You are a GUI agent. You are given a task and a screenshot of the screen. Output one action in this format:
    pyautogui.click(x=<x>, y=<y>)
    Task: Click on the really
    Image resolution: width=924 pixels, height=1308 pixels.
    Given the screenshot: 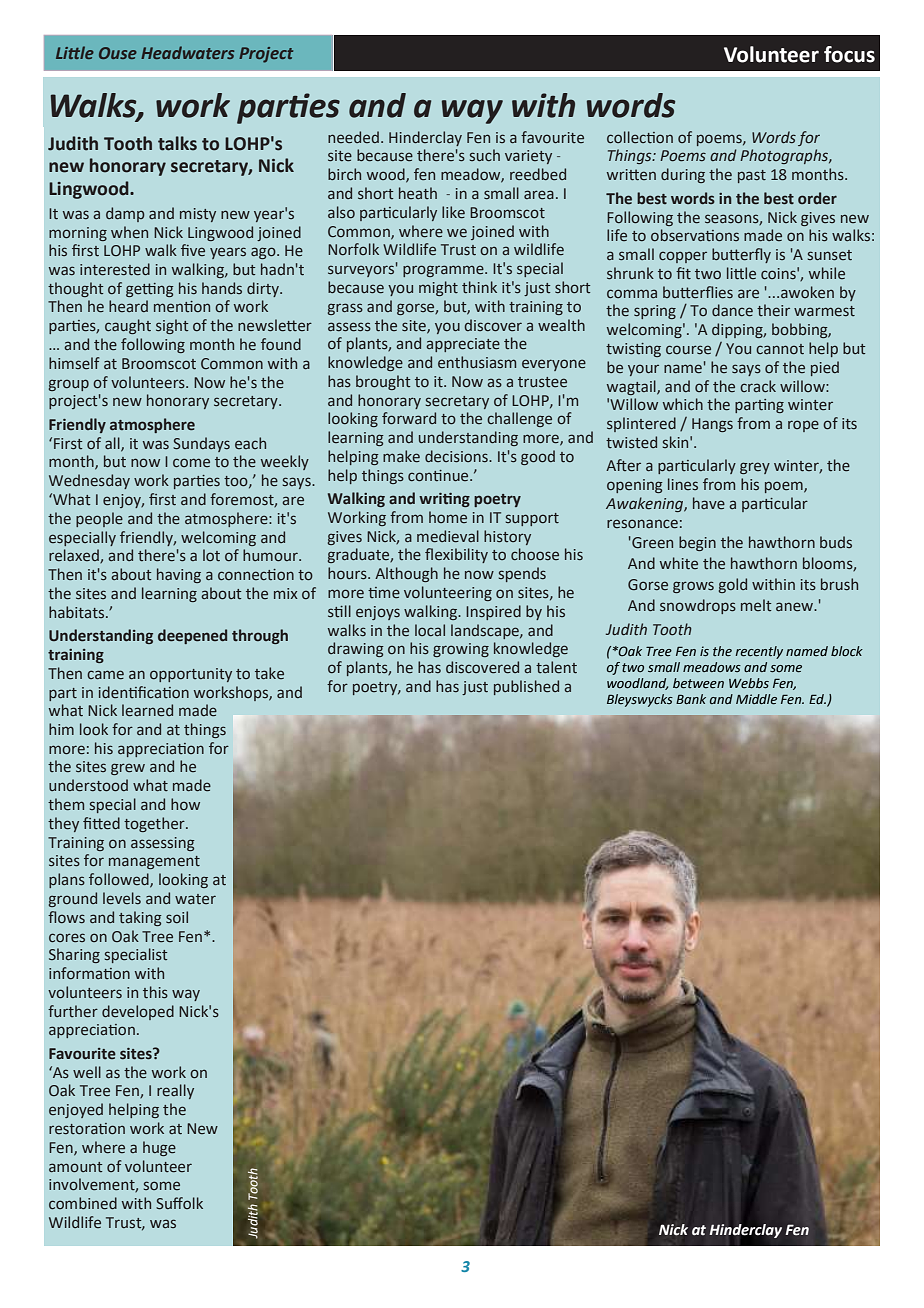 What is the action you would take?
    pyautogui.click(x=175, y=1091)
